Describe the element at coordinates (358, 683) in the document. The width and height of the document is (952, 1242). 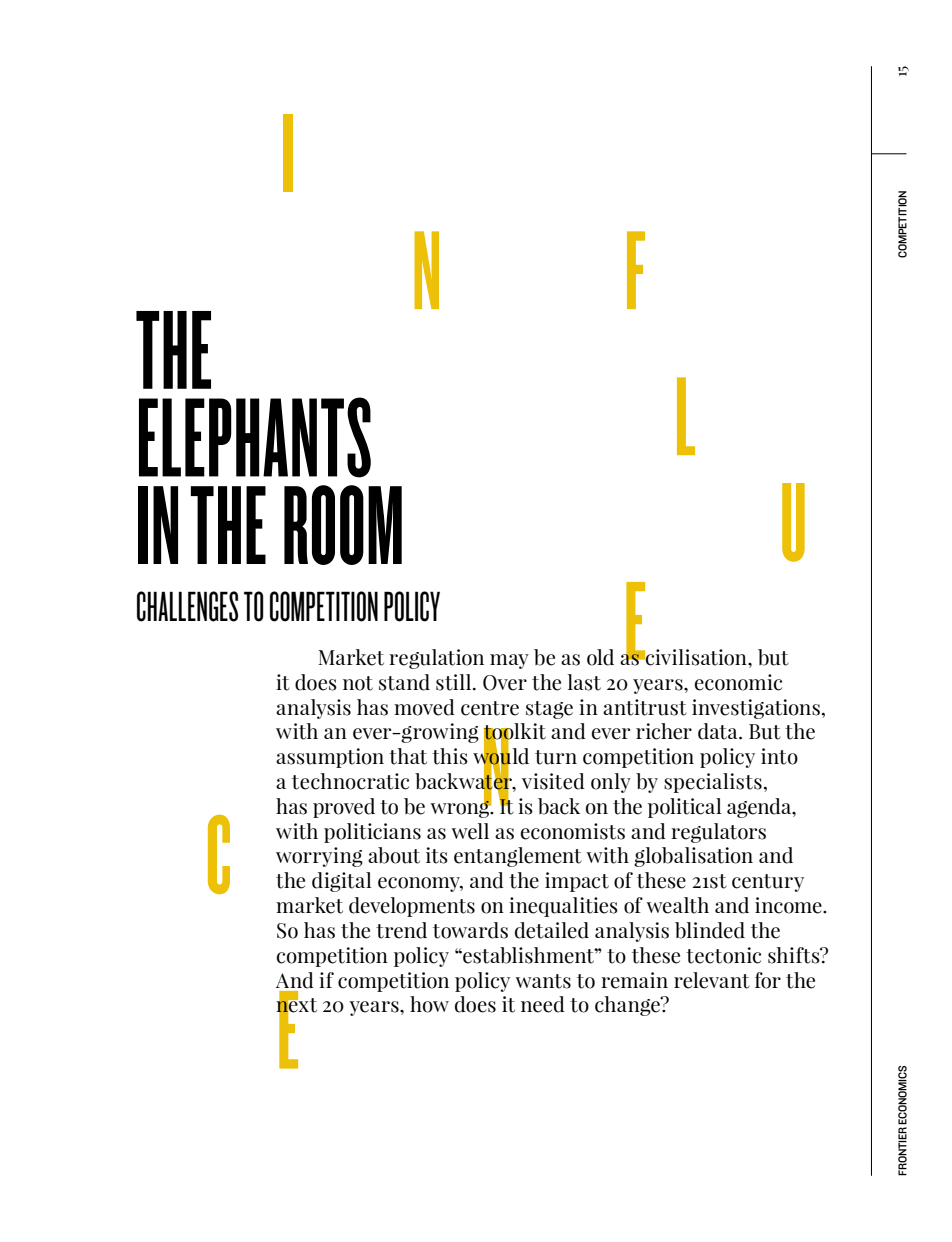
I see `not` at that location.
